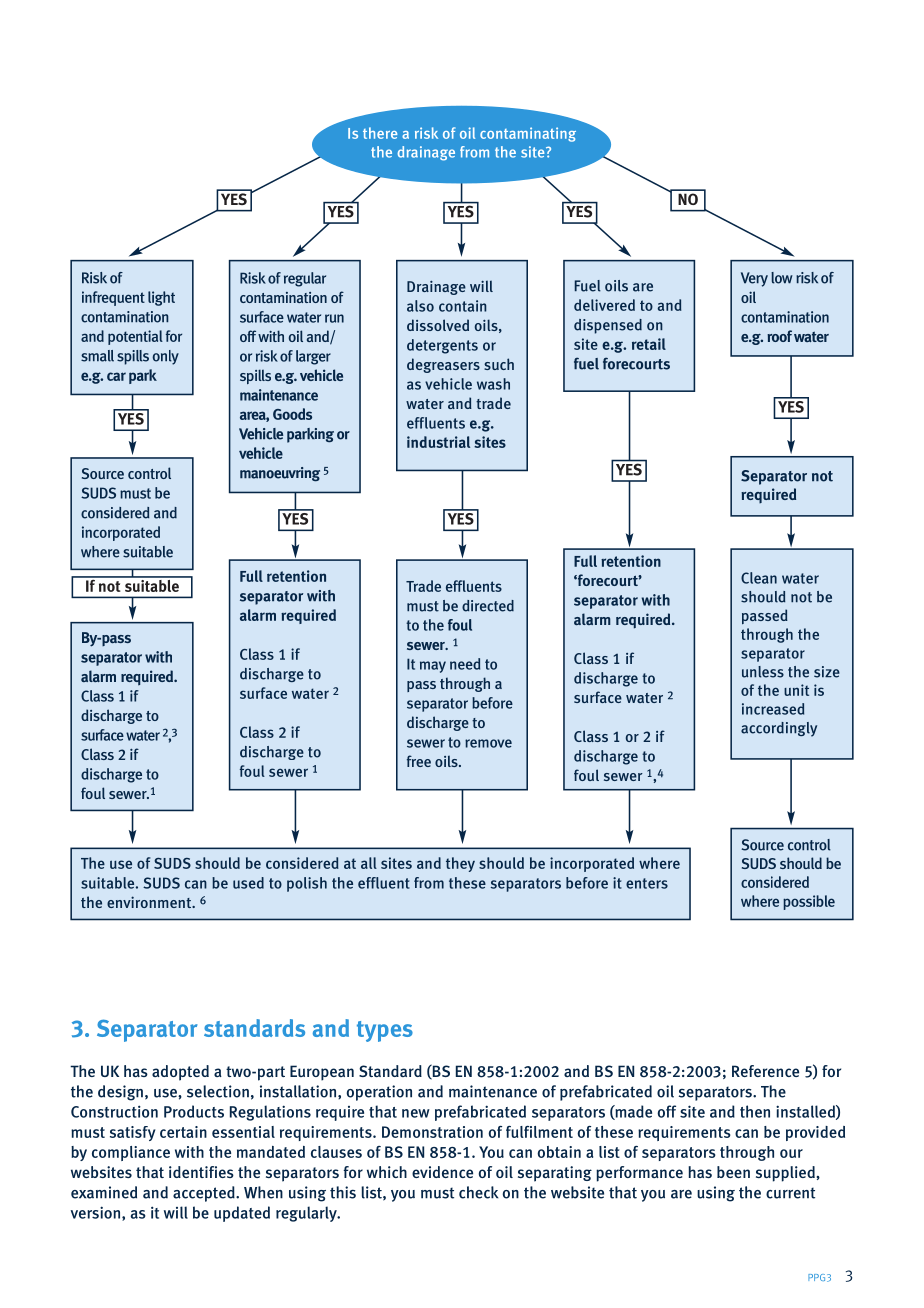 This screenshot has width=924, height=1308. Describe the element at coordinates (438, 442) in the screenshot. I see `industrial` at that location.
